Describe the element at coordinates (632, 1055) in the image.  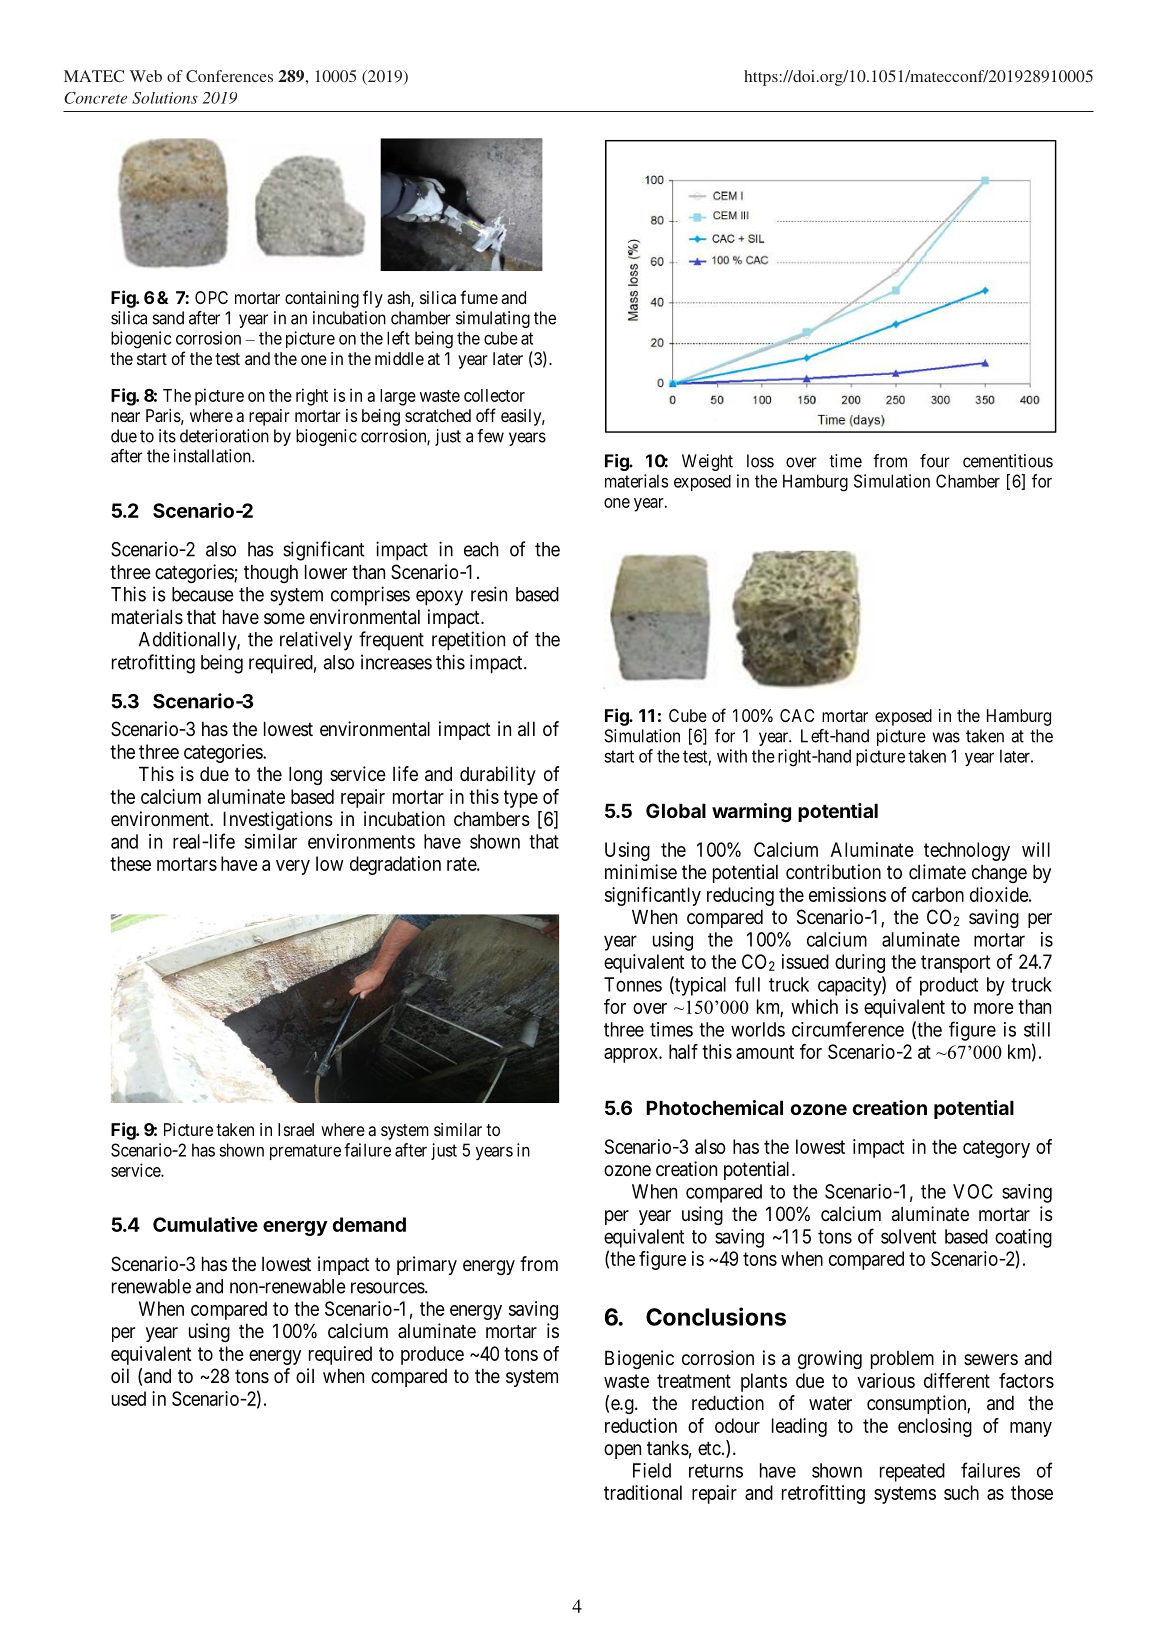
I see `approx` at that location.
